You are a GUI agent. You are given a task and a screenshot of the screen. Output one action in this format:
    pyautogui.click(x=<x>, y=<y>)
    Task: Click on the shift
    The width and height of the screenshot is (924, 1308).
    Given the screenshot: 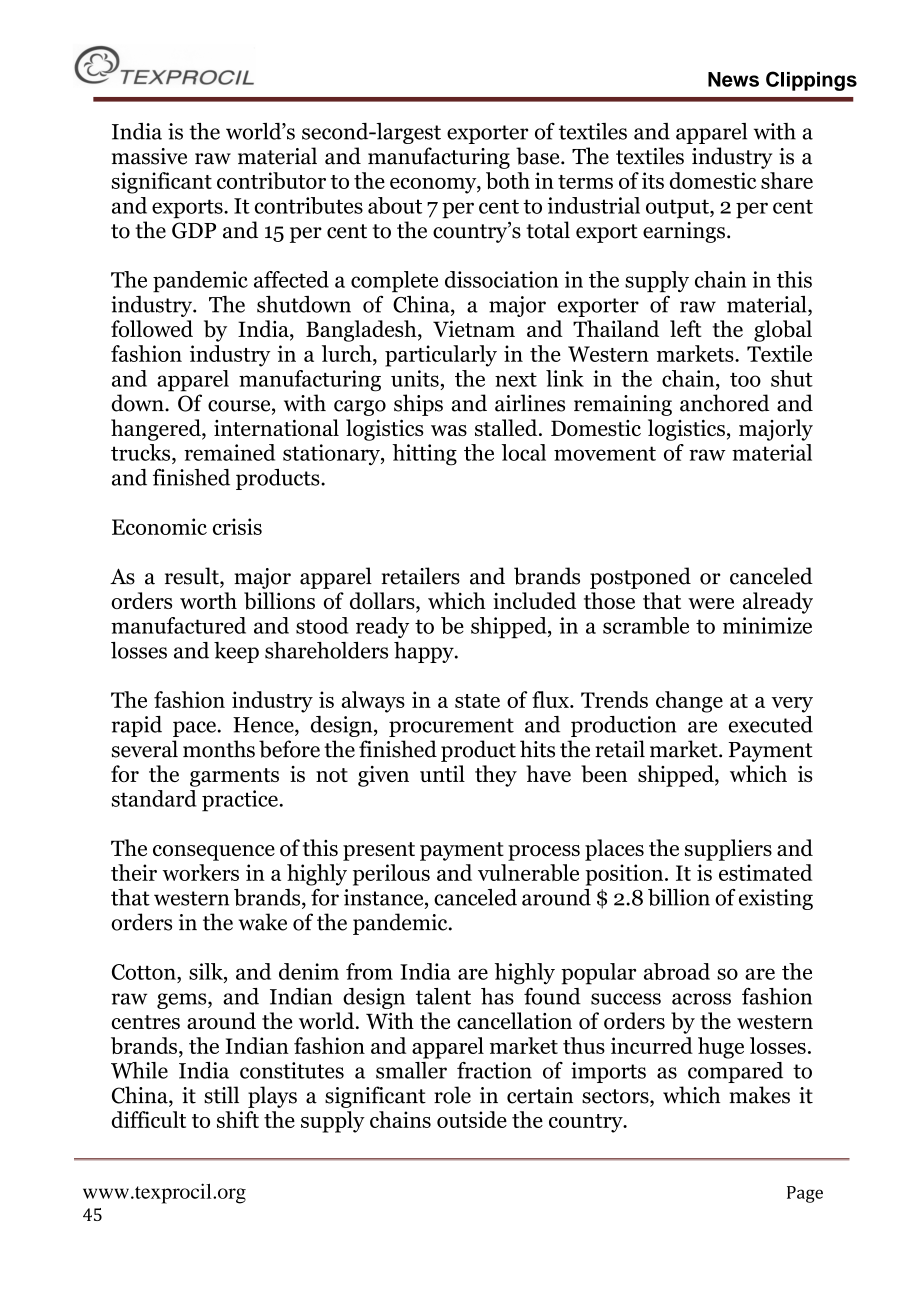 What is the action you would take?
    pyautogui.click(x=238, y=1119)
